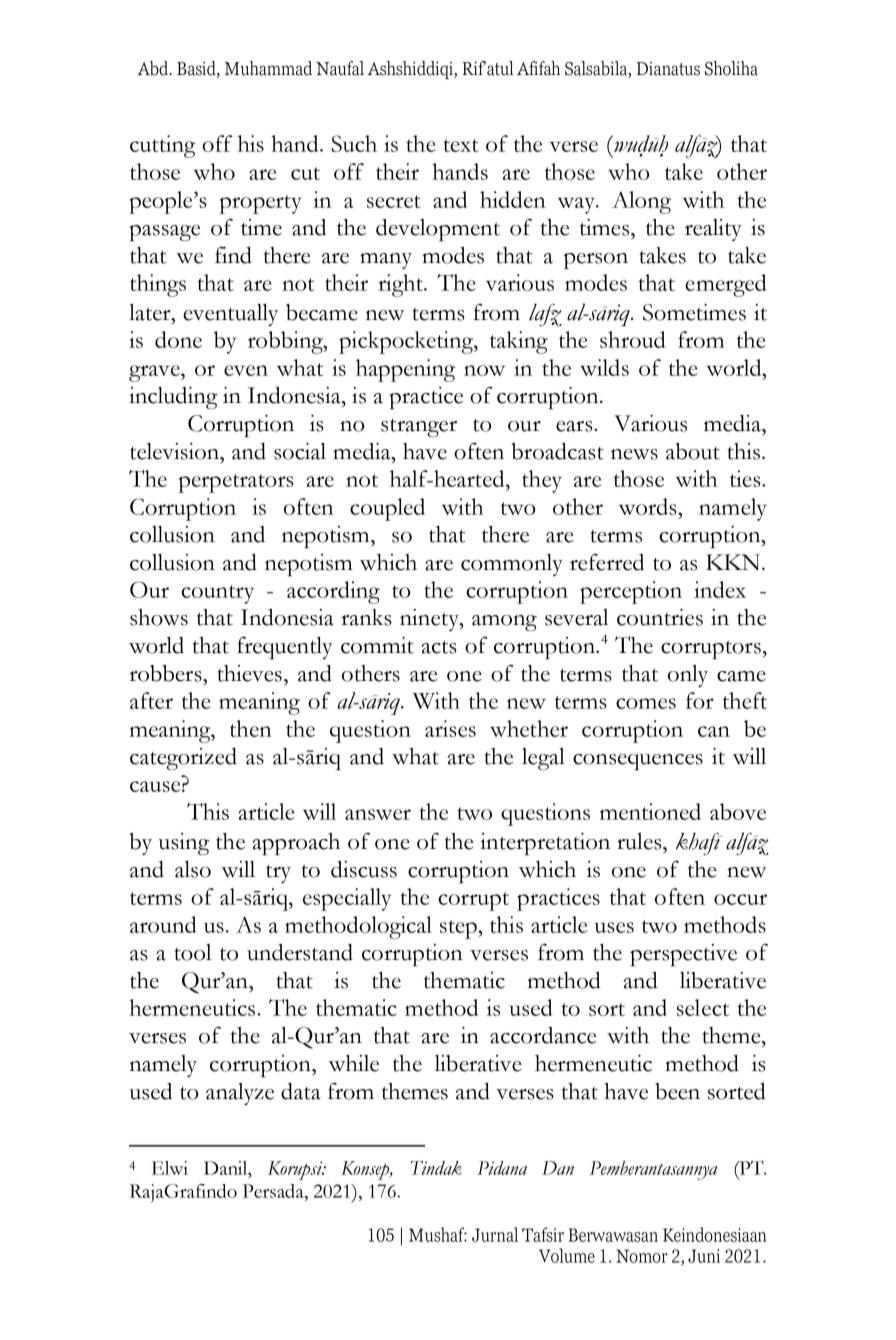 The image size is (896, 1340). I want to click on text, so click(461, 145).
